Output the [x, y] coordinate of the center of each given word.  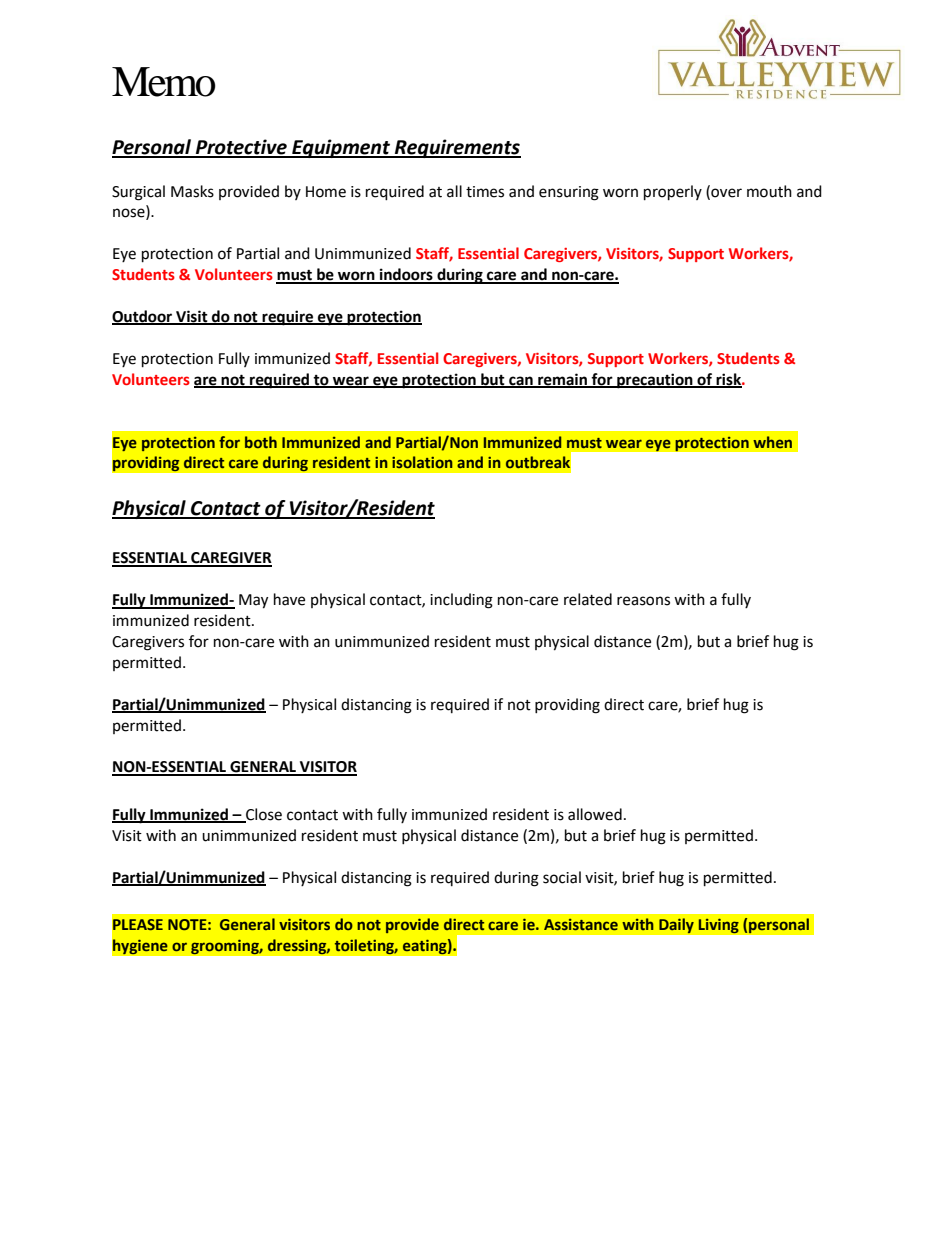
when [772, 442]
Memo [164, 82]
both [261, 442]
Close [263, 815]
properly [673, 193]
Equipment [341, 148]
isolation [422, 462]
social [562, 877]
